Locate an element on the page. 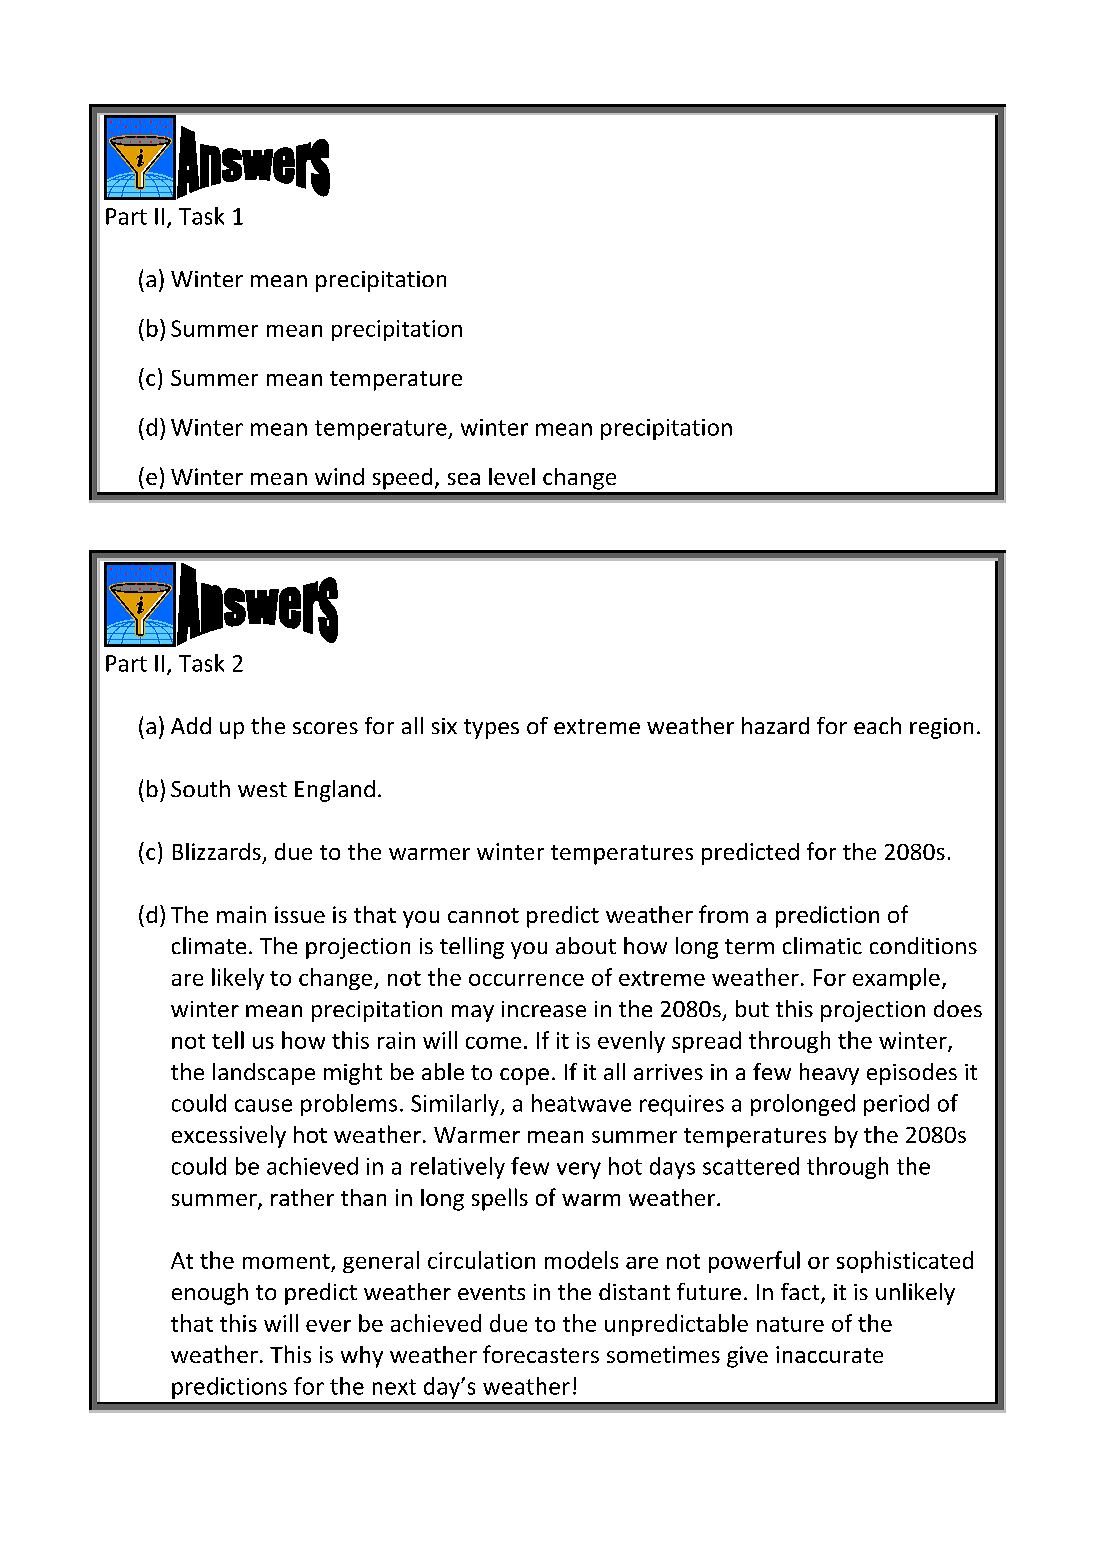  level is located at coordinates (512, 476).
